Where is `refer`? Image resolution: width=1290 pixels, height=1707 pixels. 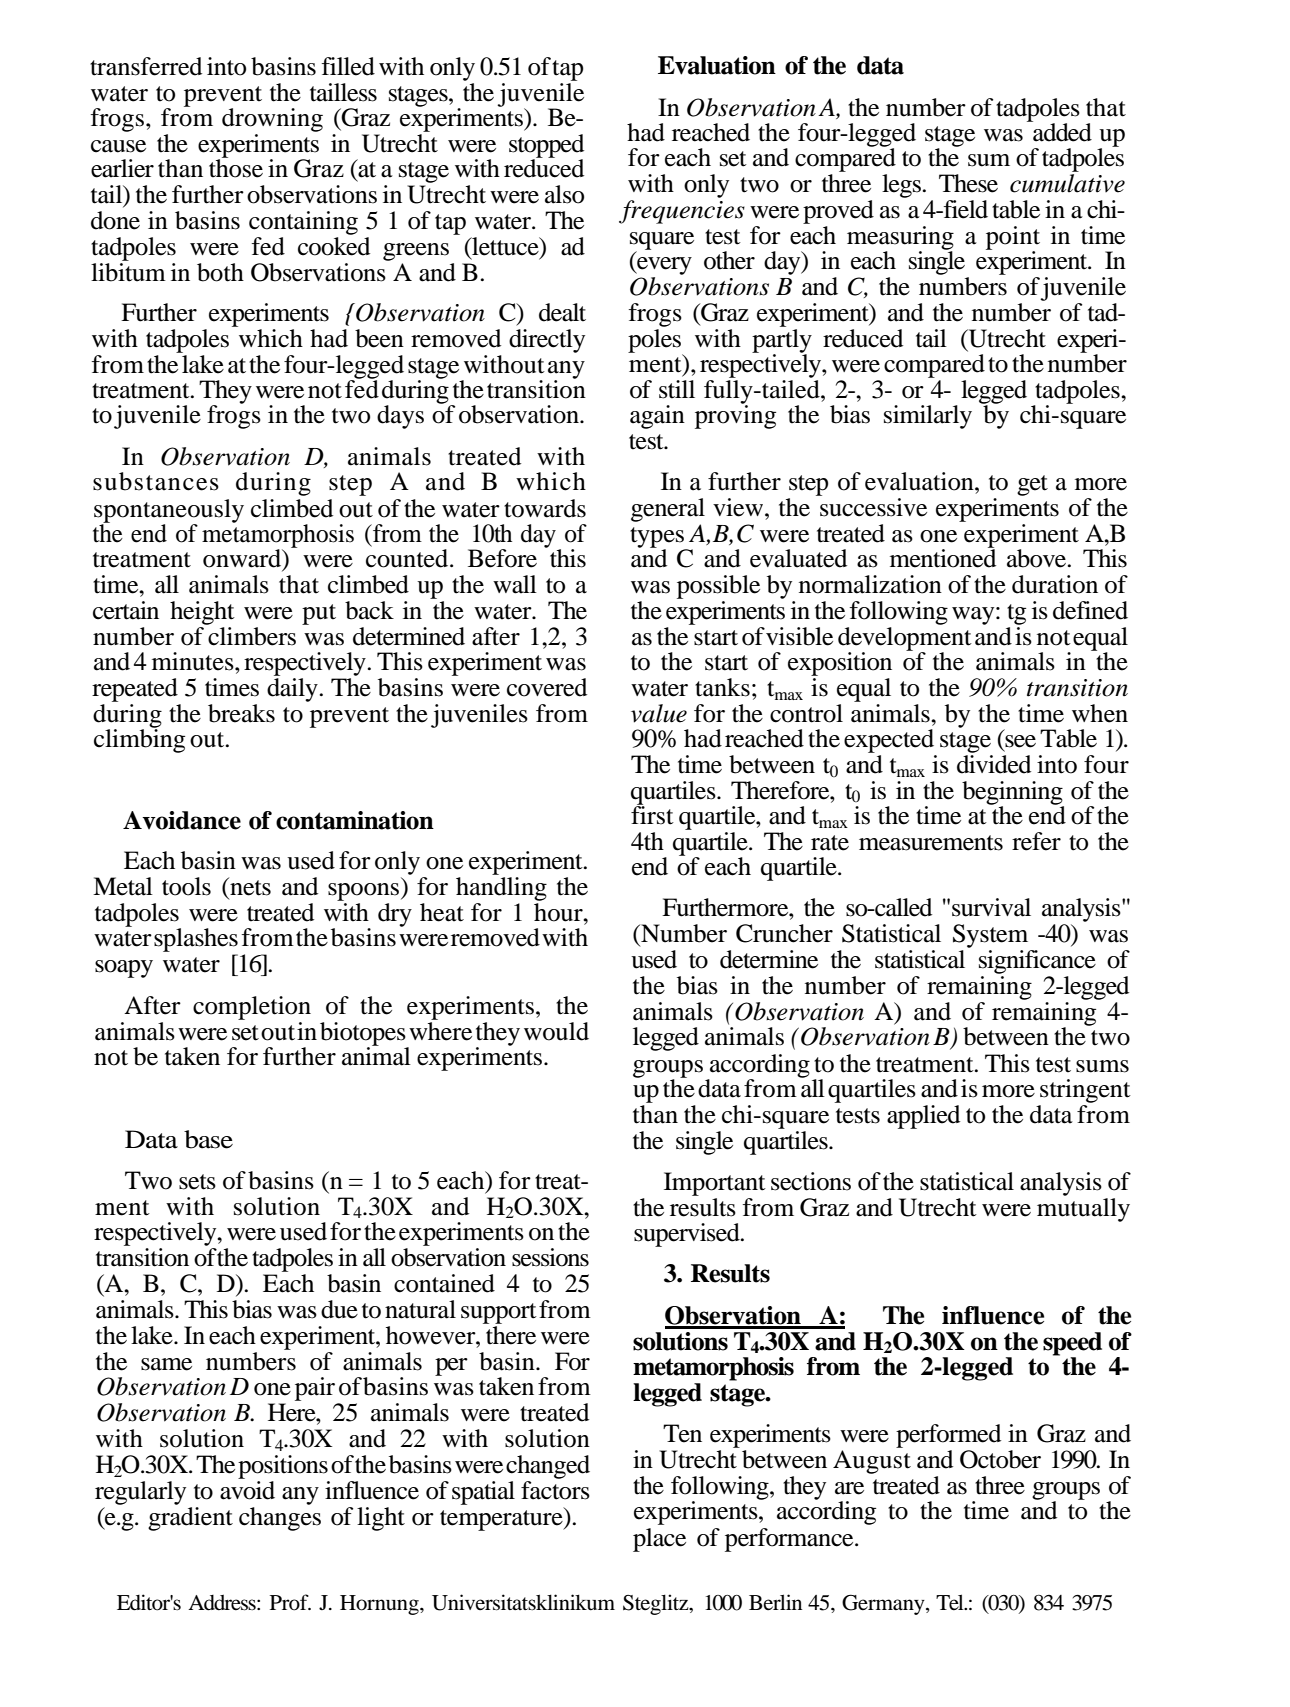
refer is located at coordinates (1036, 841).
